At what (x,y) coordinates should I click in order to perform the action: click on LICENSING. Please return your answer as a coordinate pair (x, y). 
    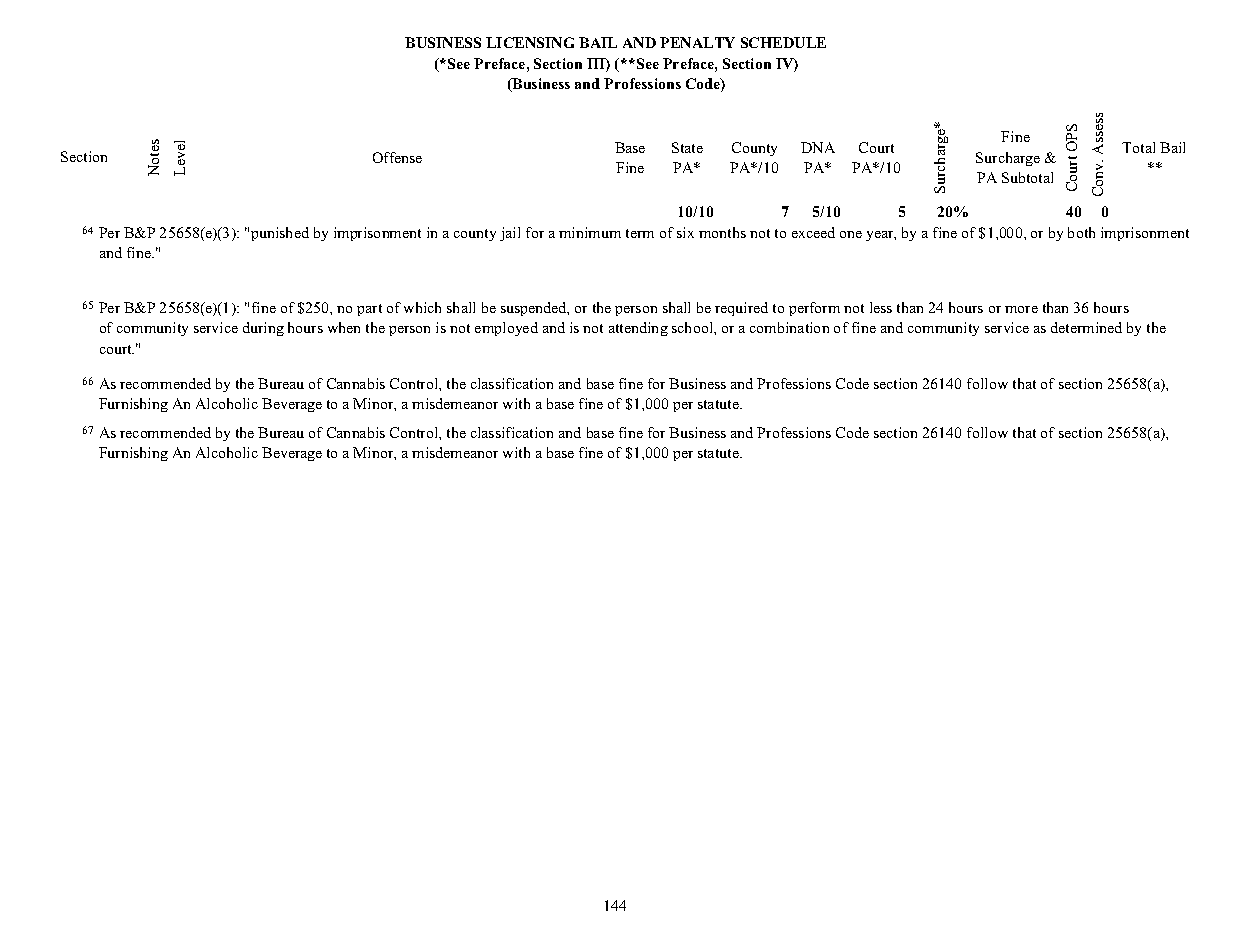
    Looking at the image, I should click on (530, 42).
